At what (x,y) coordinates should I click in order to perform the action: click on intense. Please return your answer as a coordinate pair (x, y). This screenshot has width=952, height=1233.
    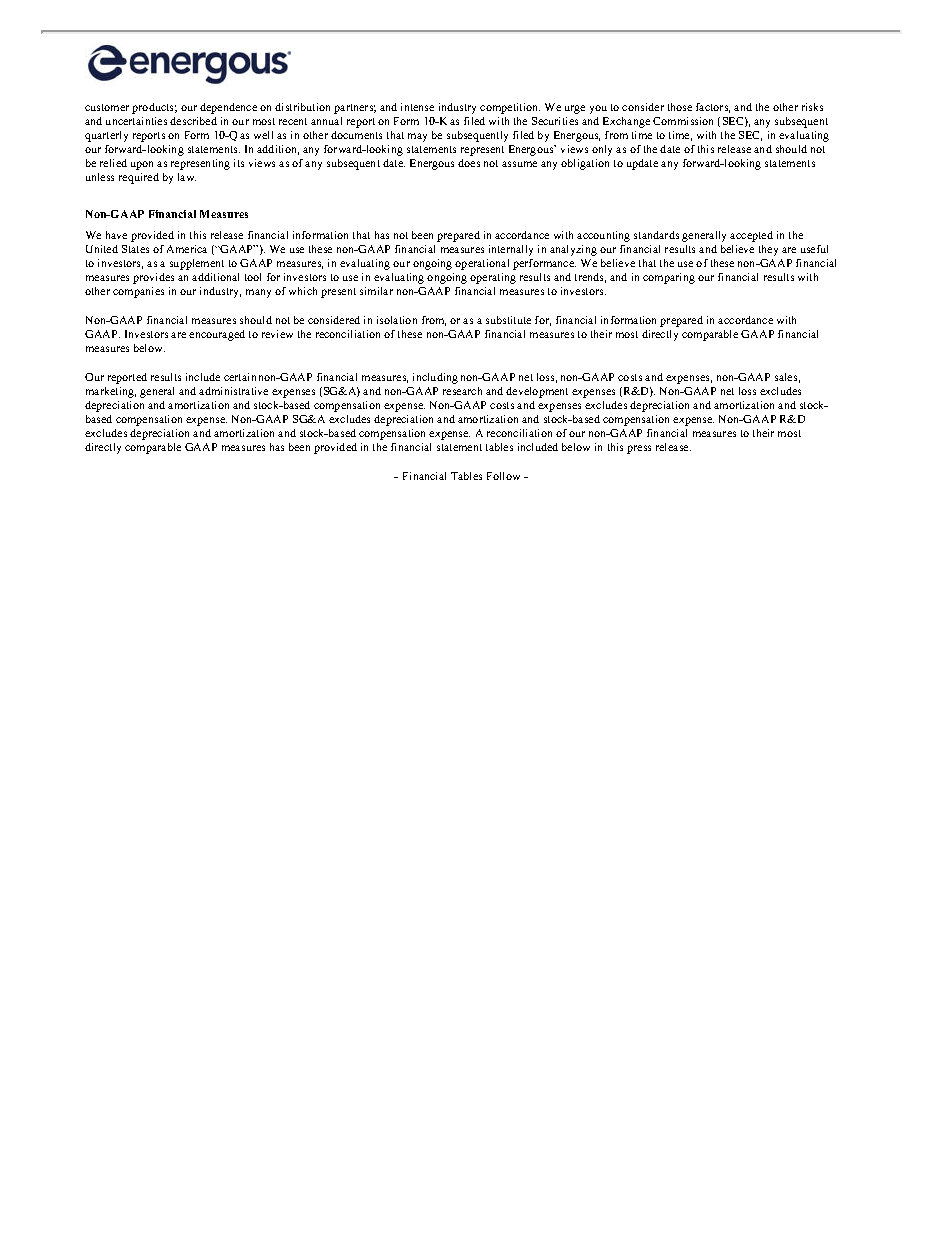
    Looking at the image, I should click on (417, 107).
